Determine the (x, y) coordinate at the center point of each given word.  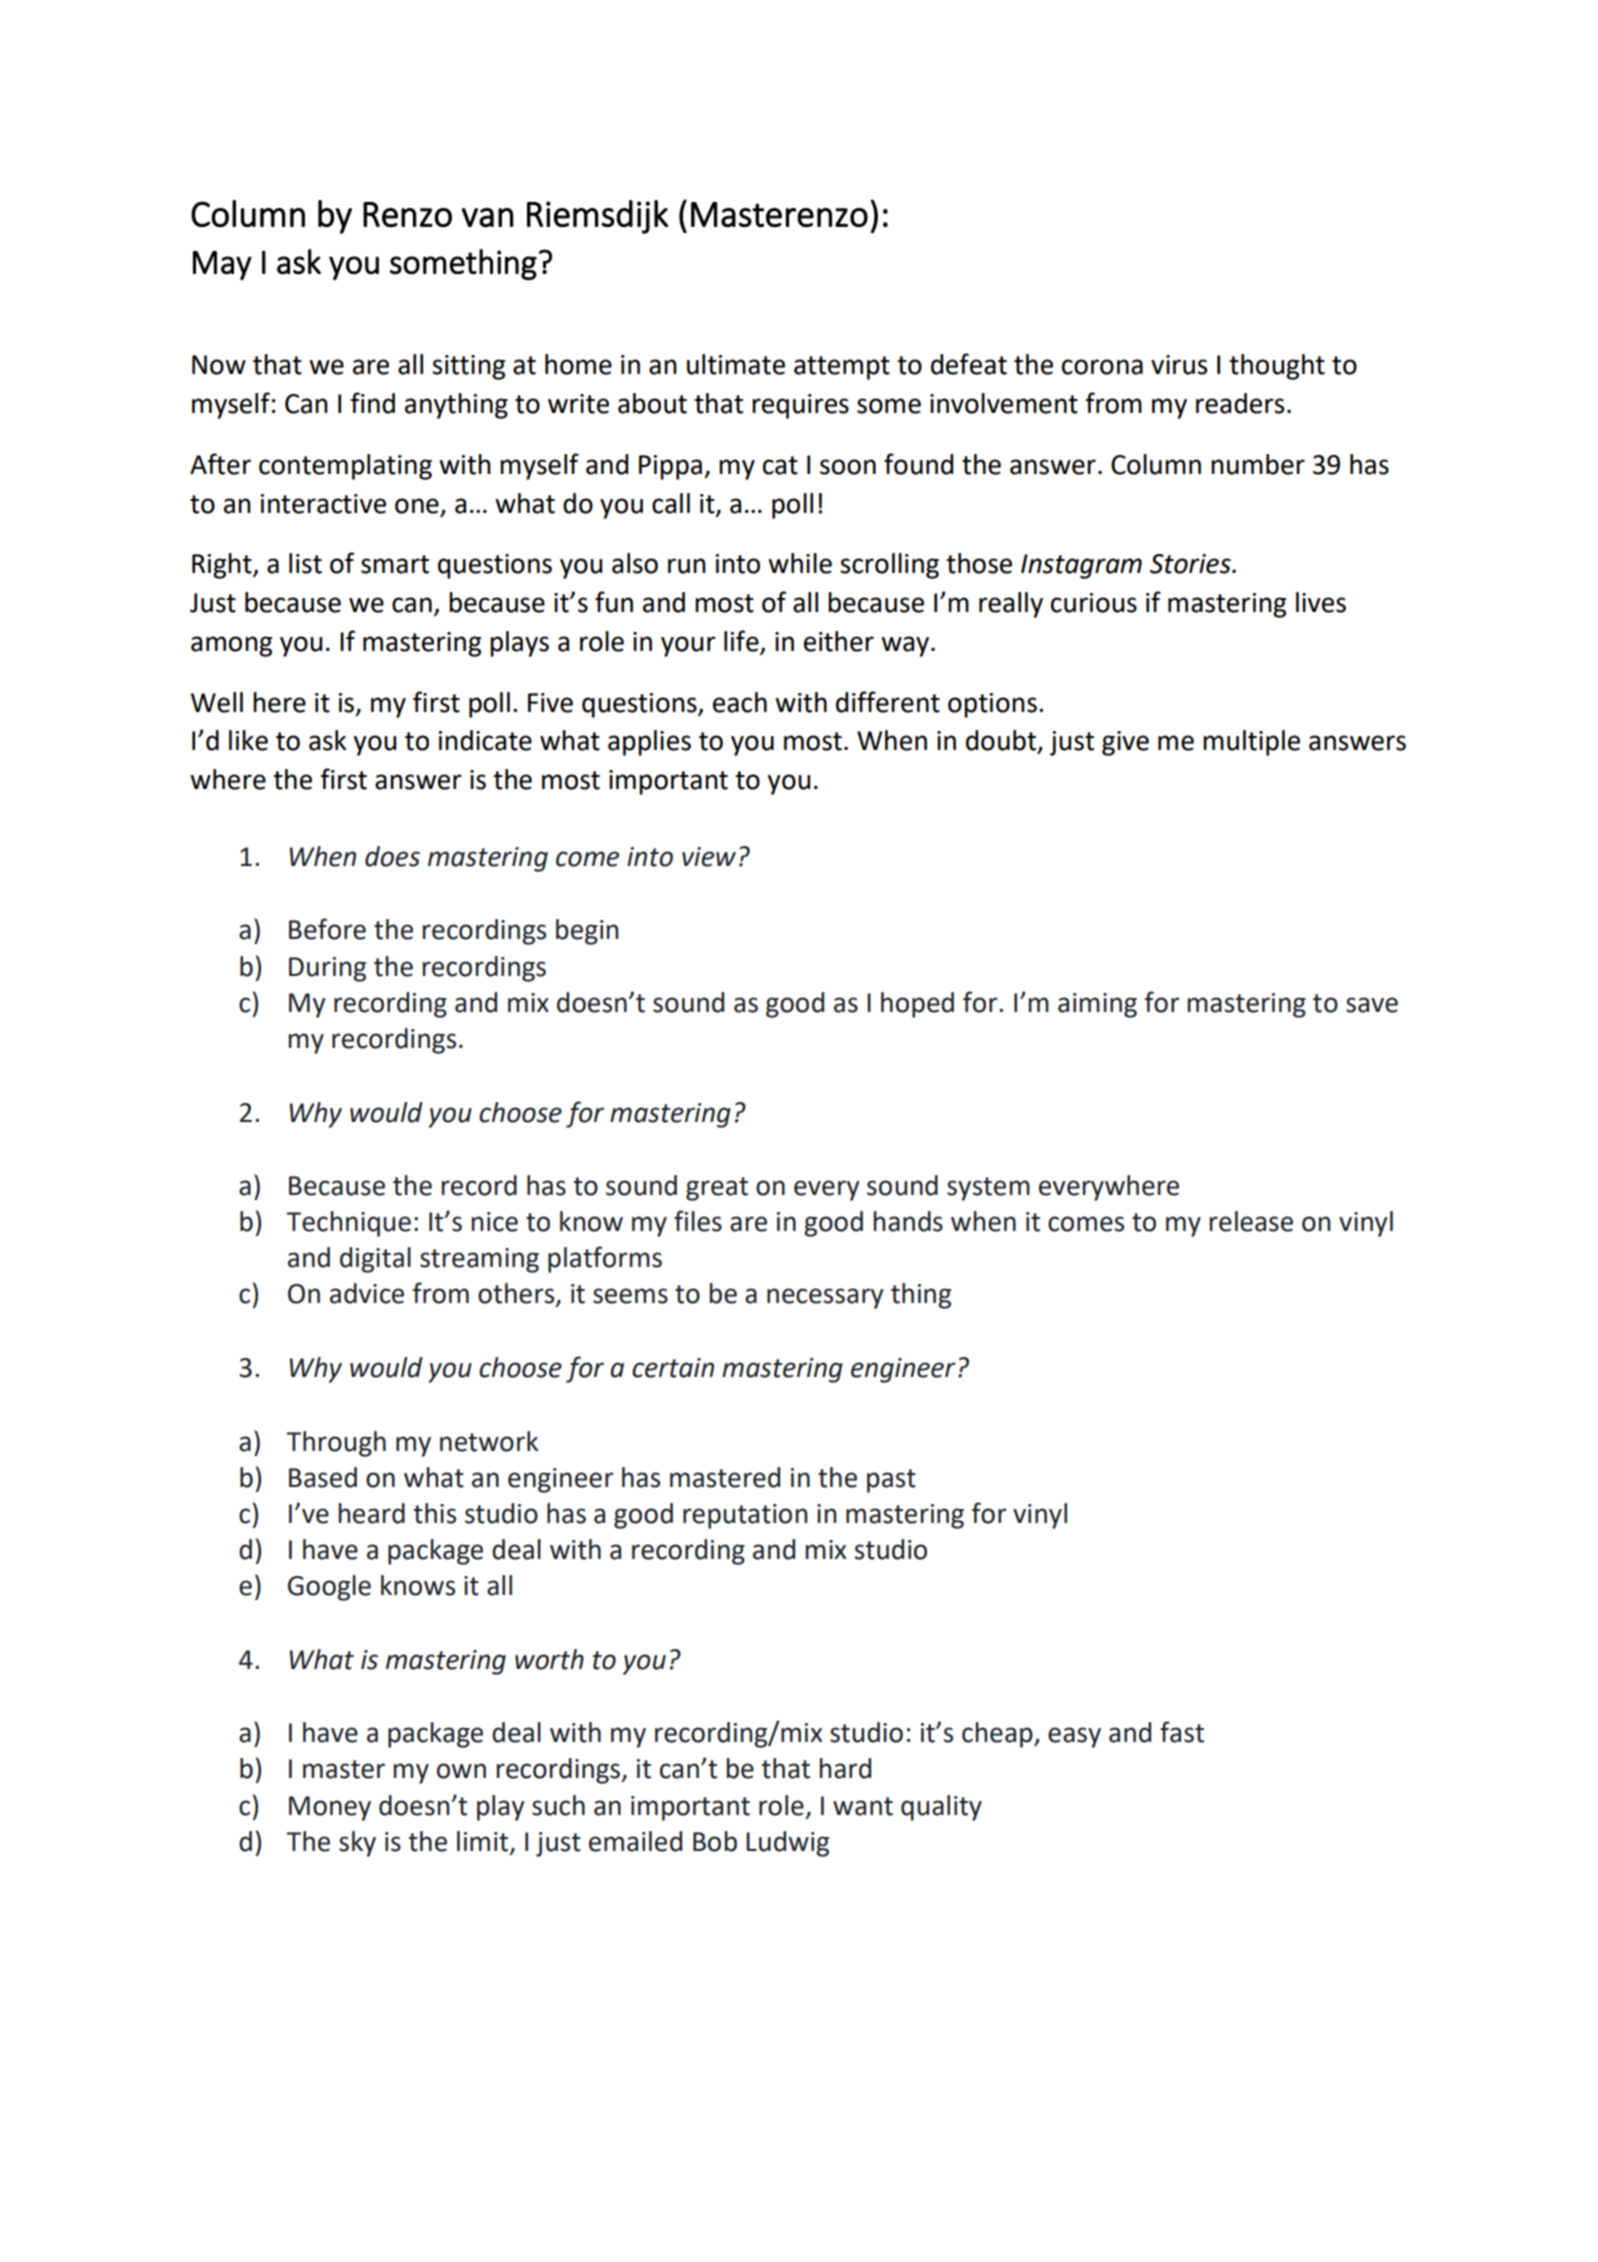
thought (1277, 367)
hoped (917, 1005)
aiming (1097, 1005)
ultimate (736, 364)
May (222, 265)
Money (330, 1808)
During (327, 969)
